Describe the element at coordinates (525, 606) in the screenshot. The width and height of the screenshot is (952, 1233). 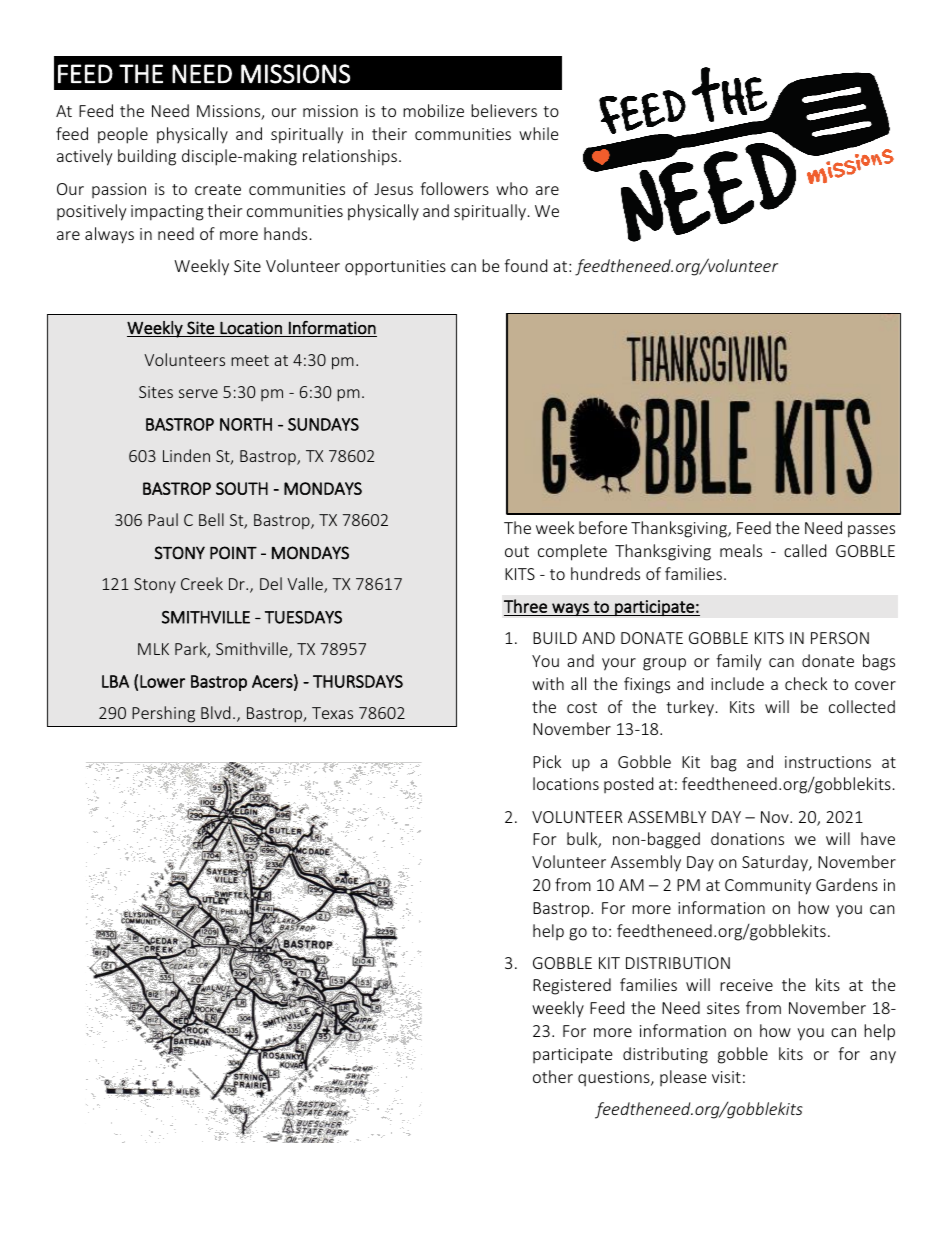
I see `Three` at that location.
